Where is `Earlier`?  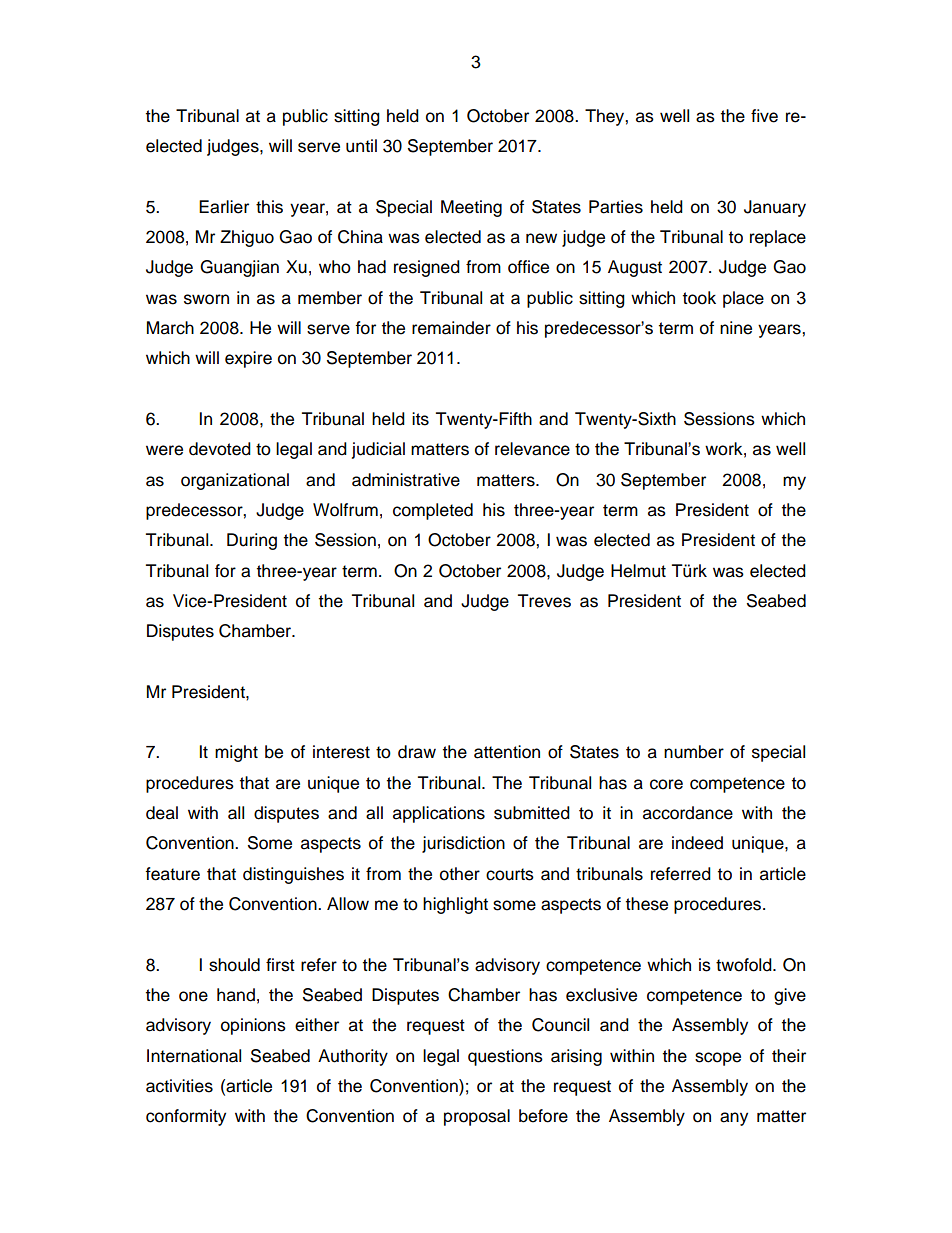 Earlier is located at coordinates (224, 207).
